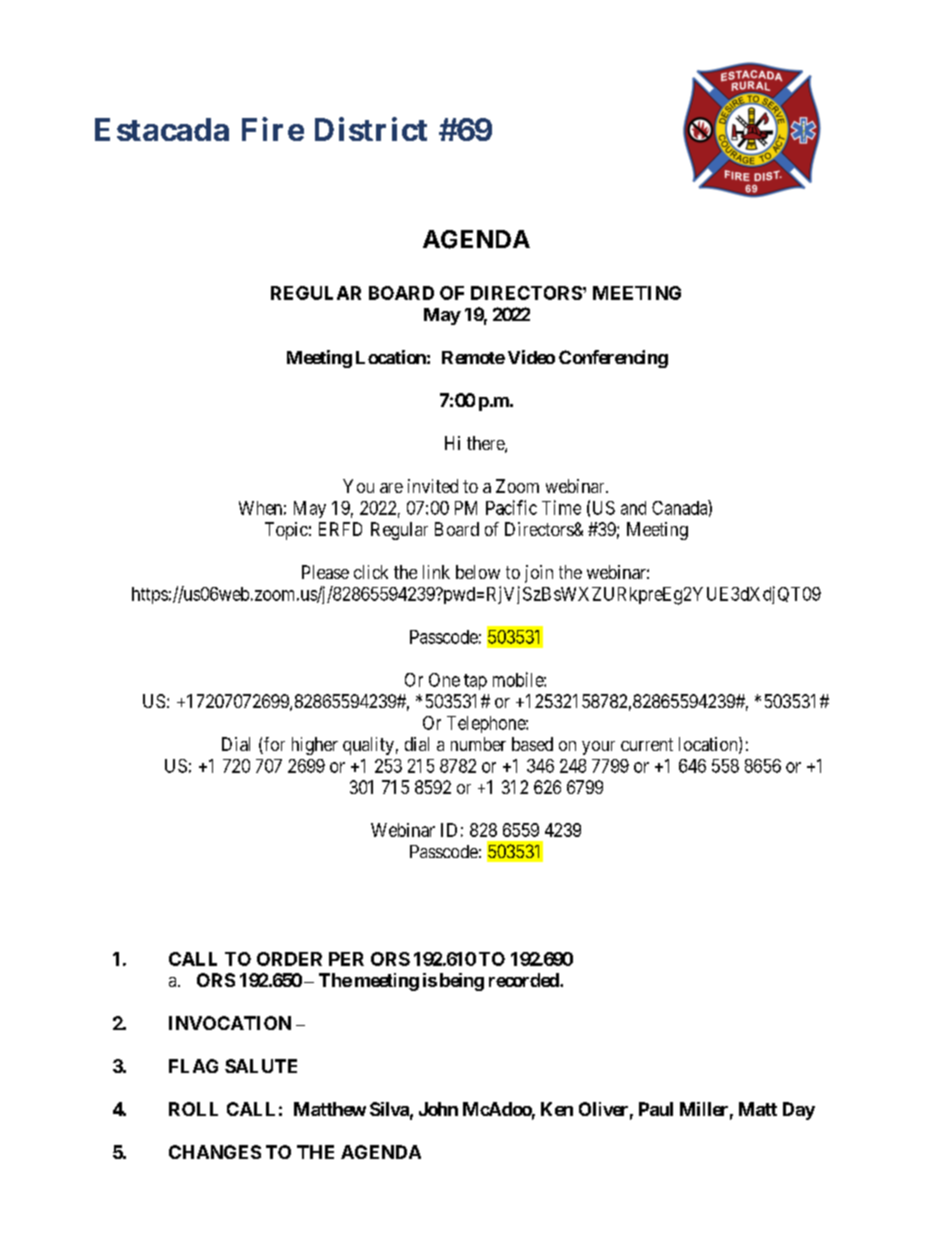  What do you see at coordinates (438, 1109) in the image?
I see `John` at bounding box center [438, 1109].
